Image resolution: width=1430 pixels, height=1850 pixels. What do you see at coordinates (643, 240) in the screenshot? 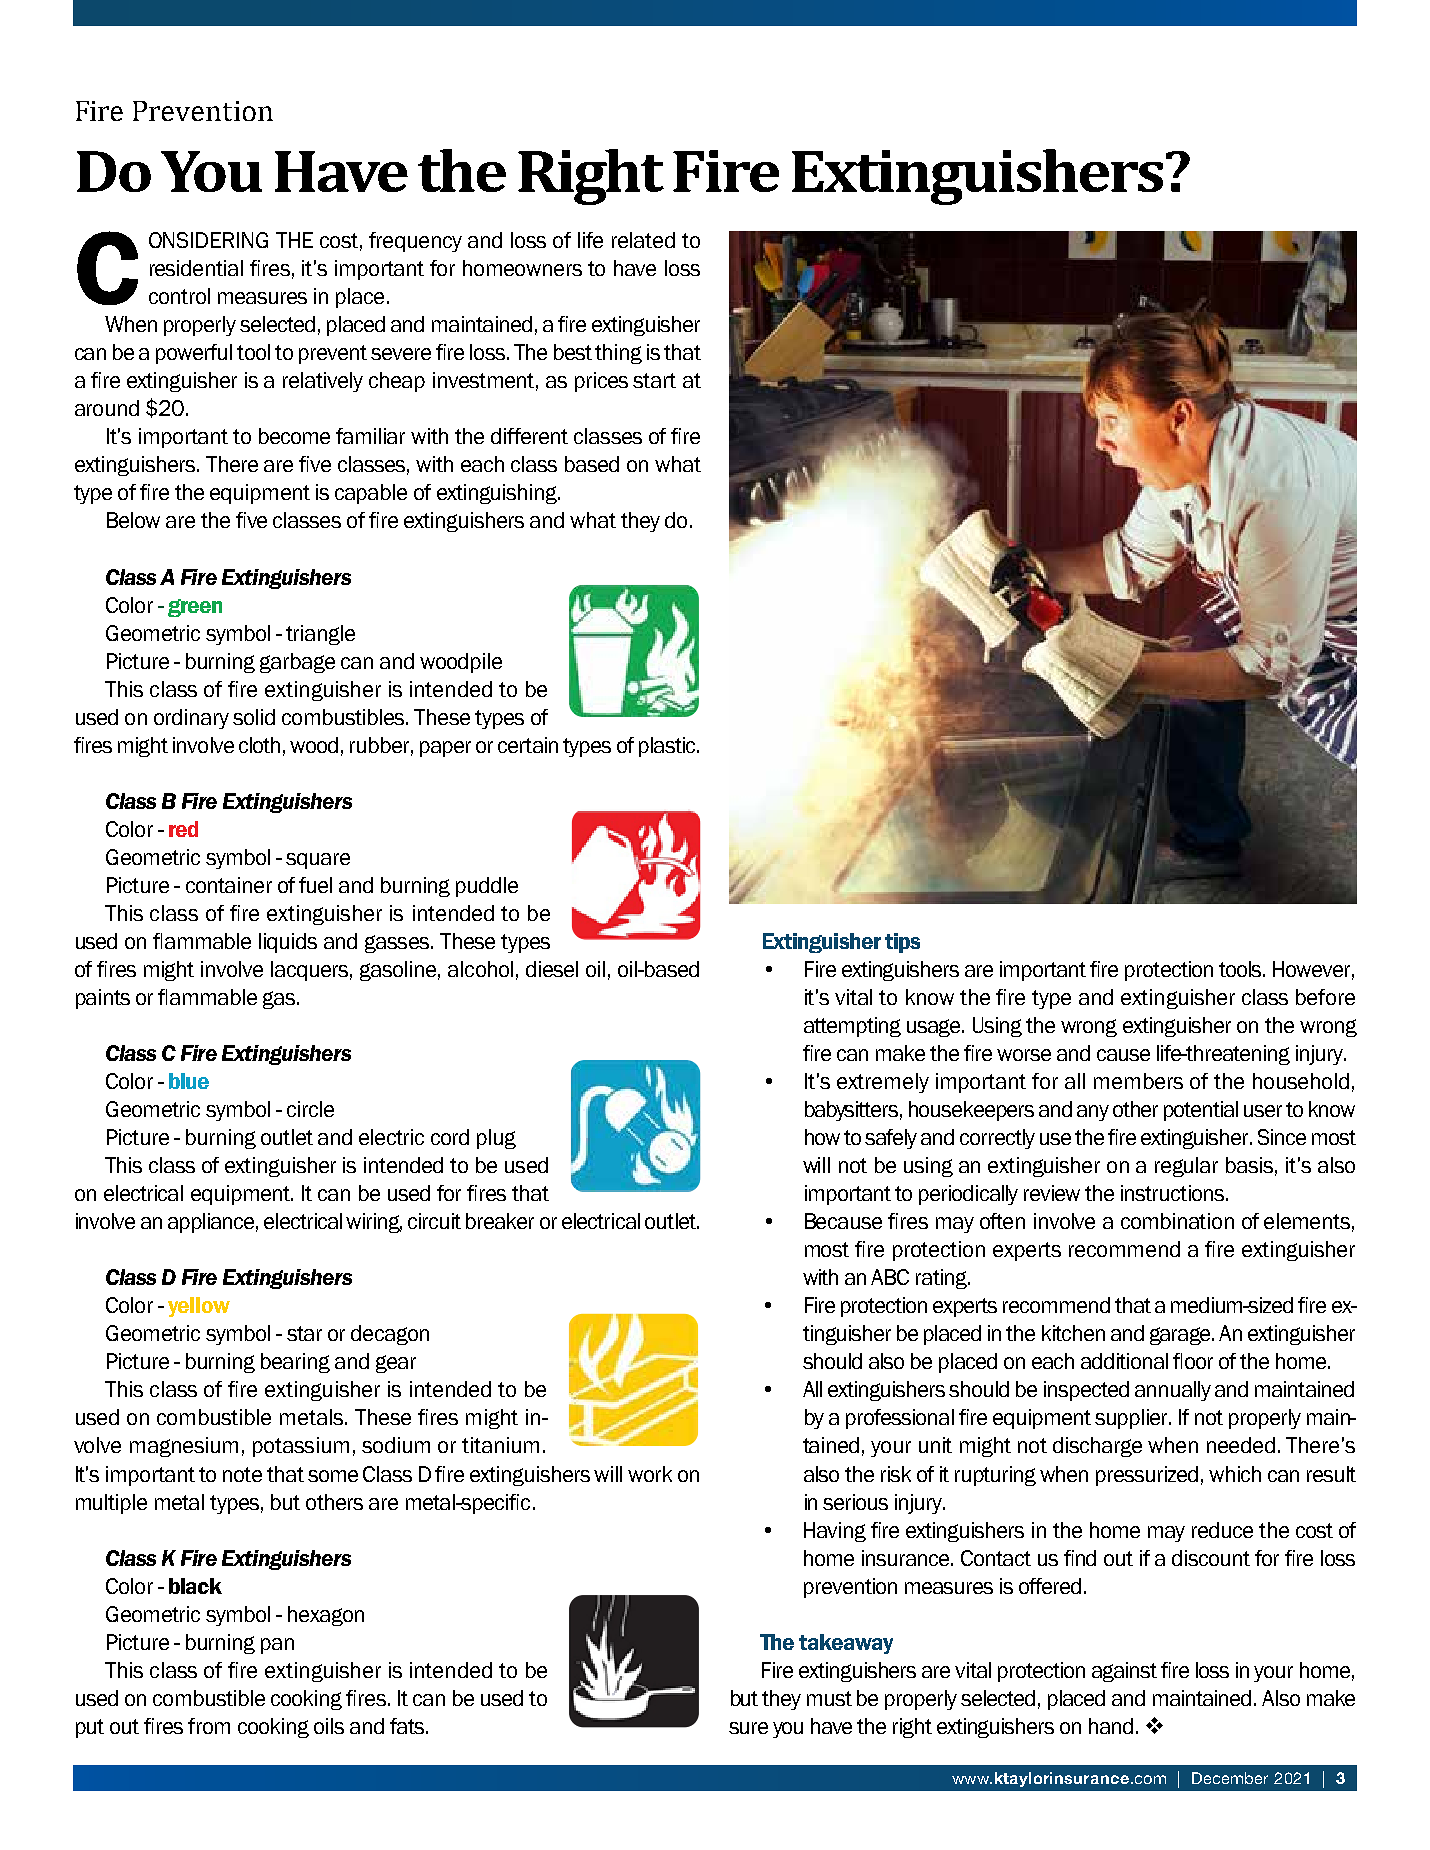
I see `related` at bounding box center [643, 240].
